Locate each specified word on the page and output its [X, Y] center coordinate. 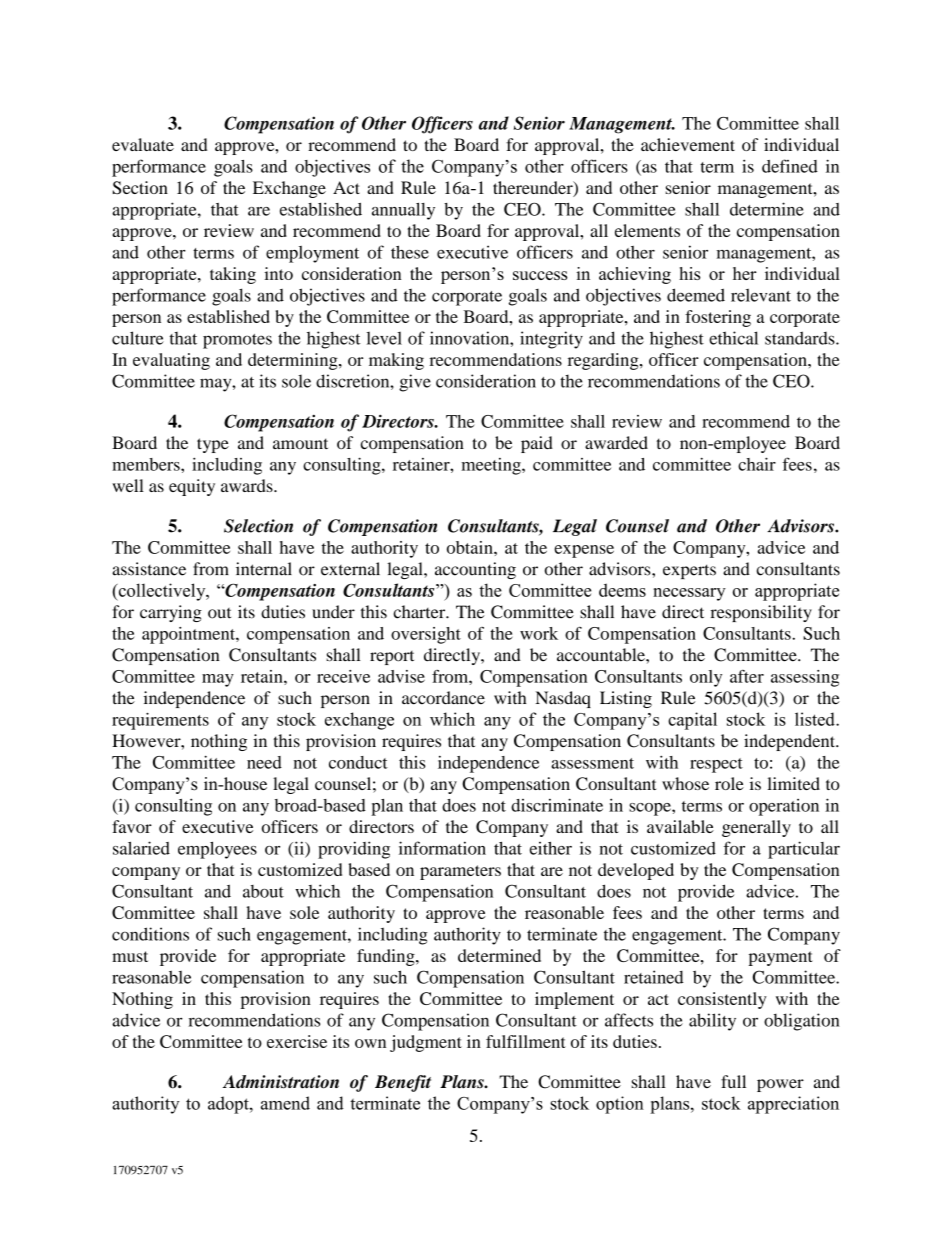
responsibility [761, 613]
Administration [281, 1082]
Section [140, 188]
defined [790, 166]
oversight [426, 635]
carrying [171, 613]
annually [403, 211]
